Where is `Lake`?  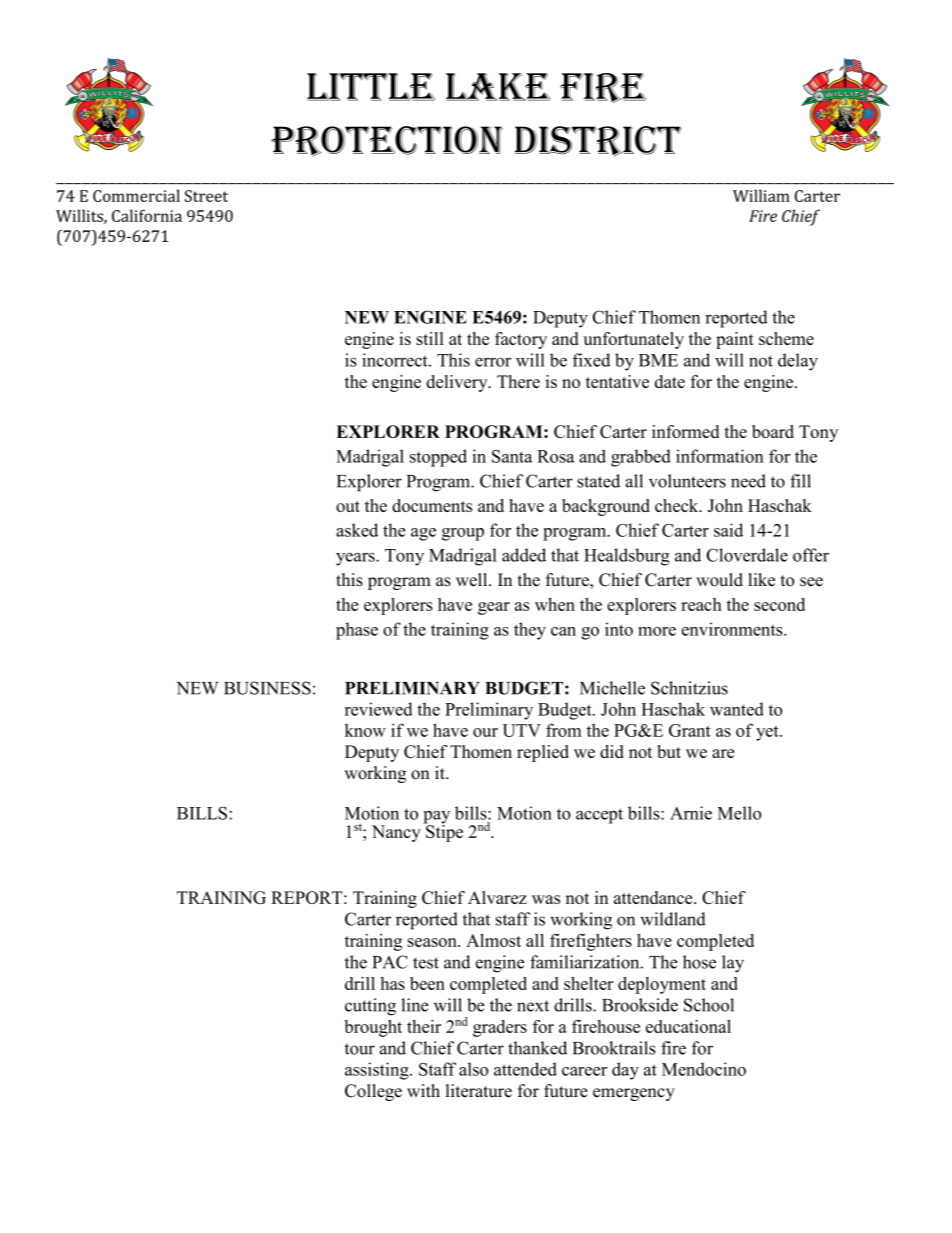 Lake is located at coordinates (498, 87).
